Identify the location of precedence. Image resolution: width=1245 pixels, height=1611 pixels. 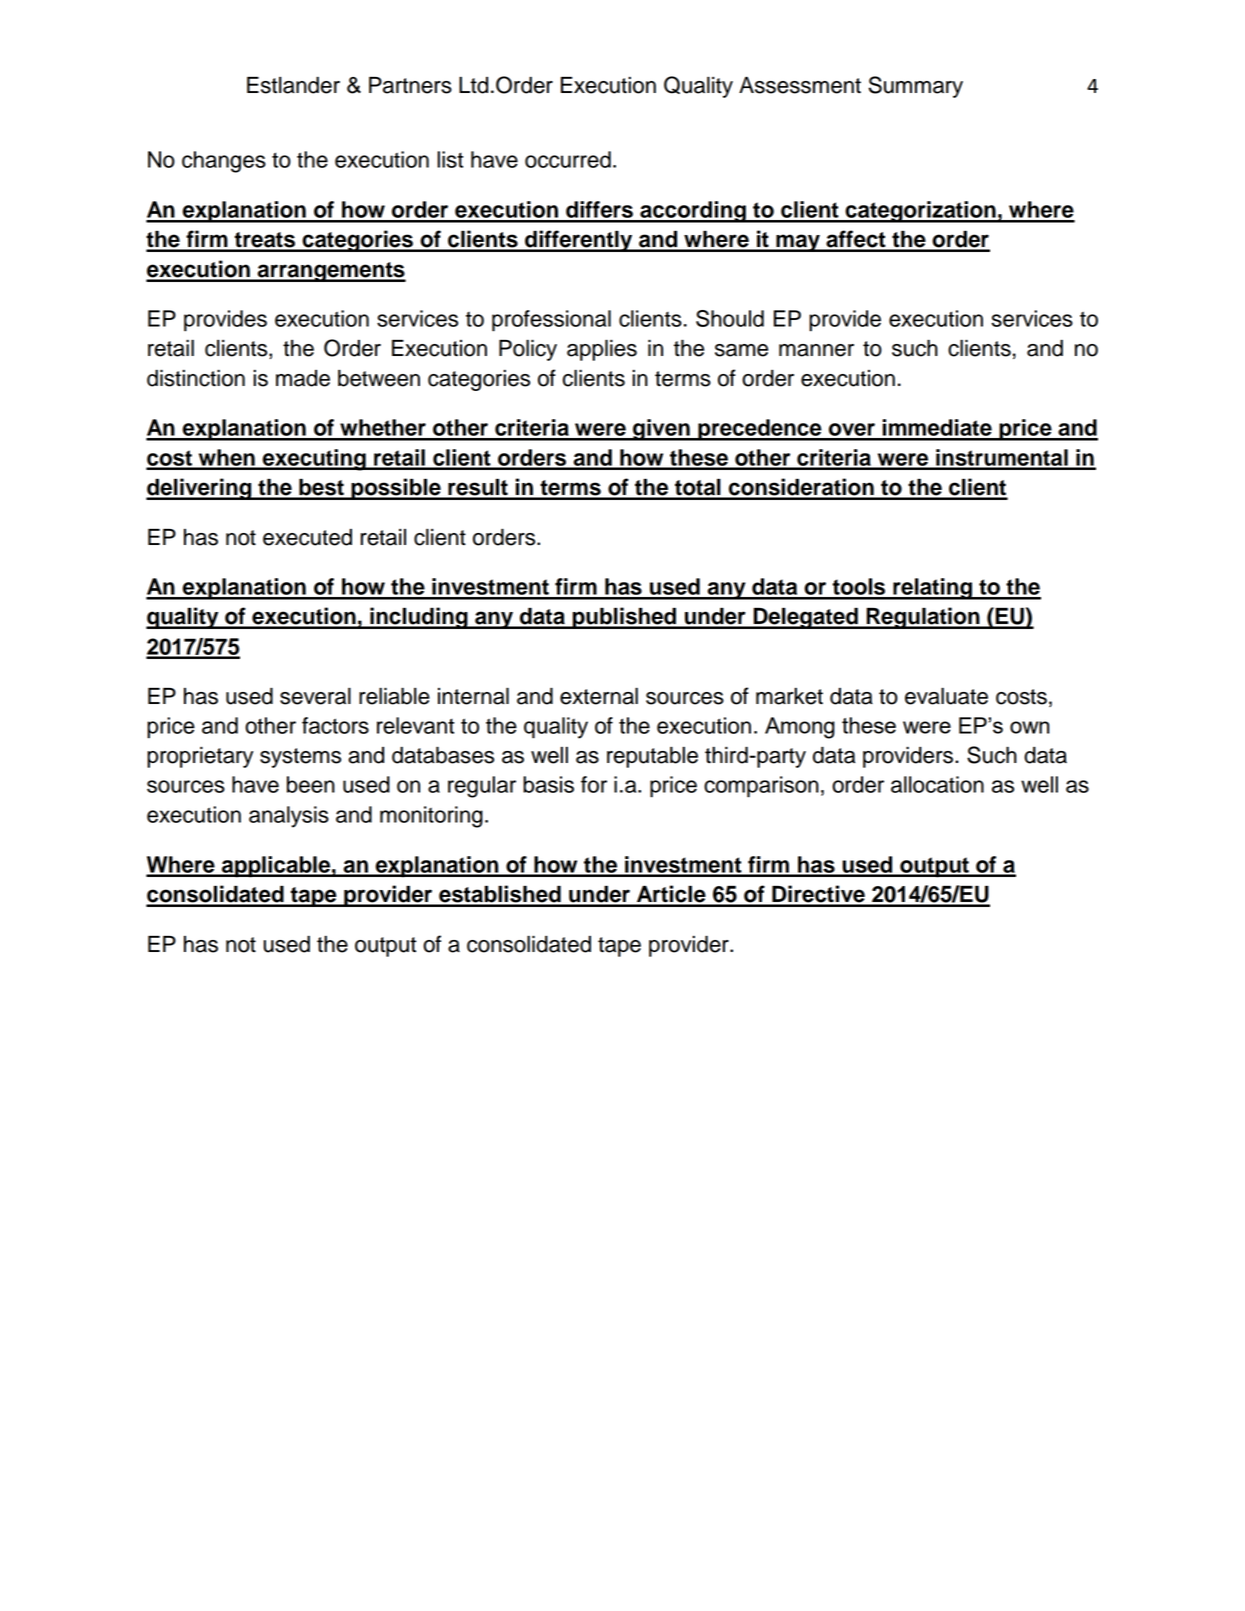
(760, 430).
